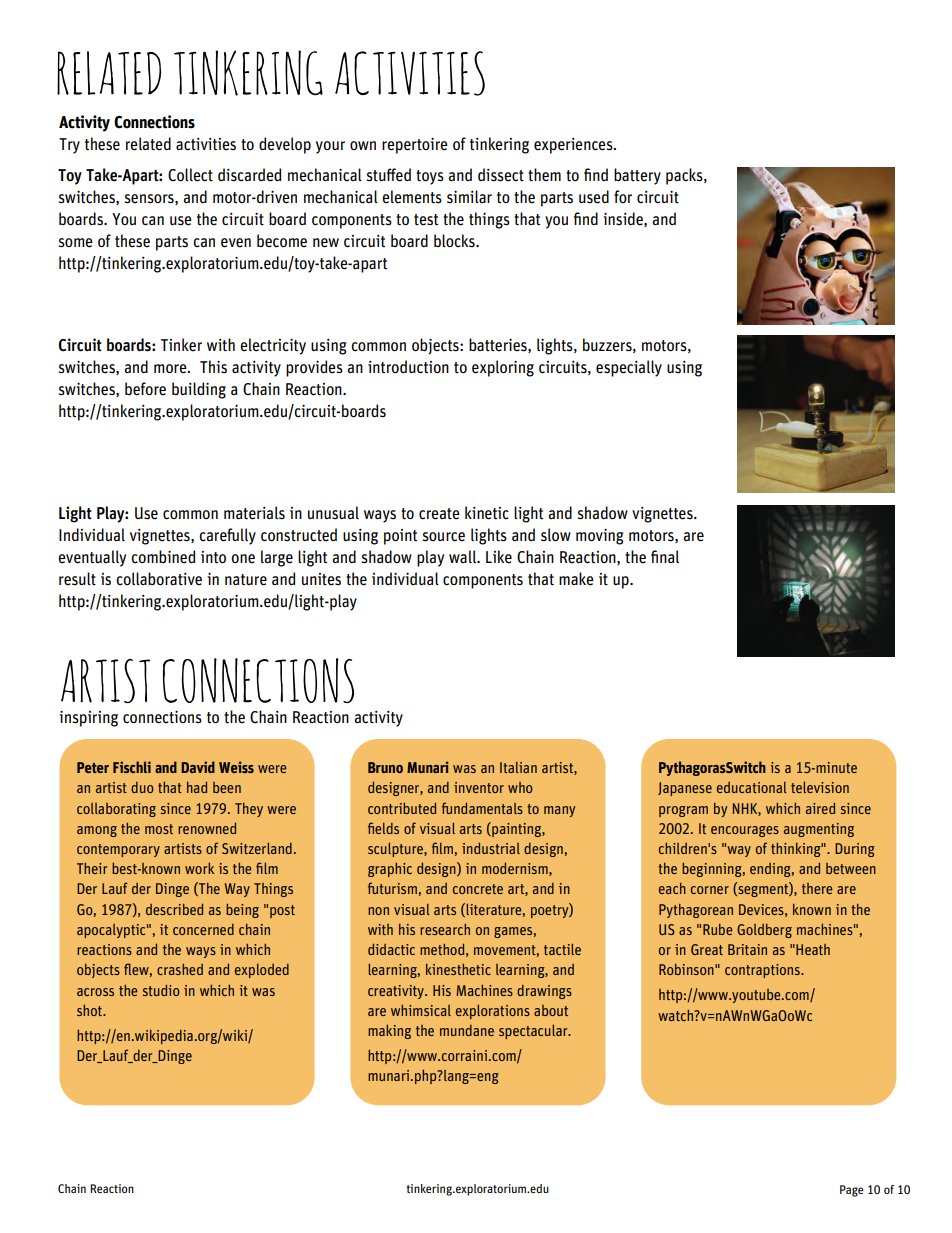  What do you see at coordinates (503, 368) in the document?
I see `exploring` at bounding box center [503, 368].
